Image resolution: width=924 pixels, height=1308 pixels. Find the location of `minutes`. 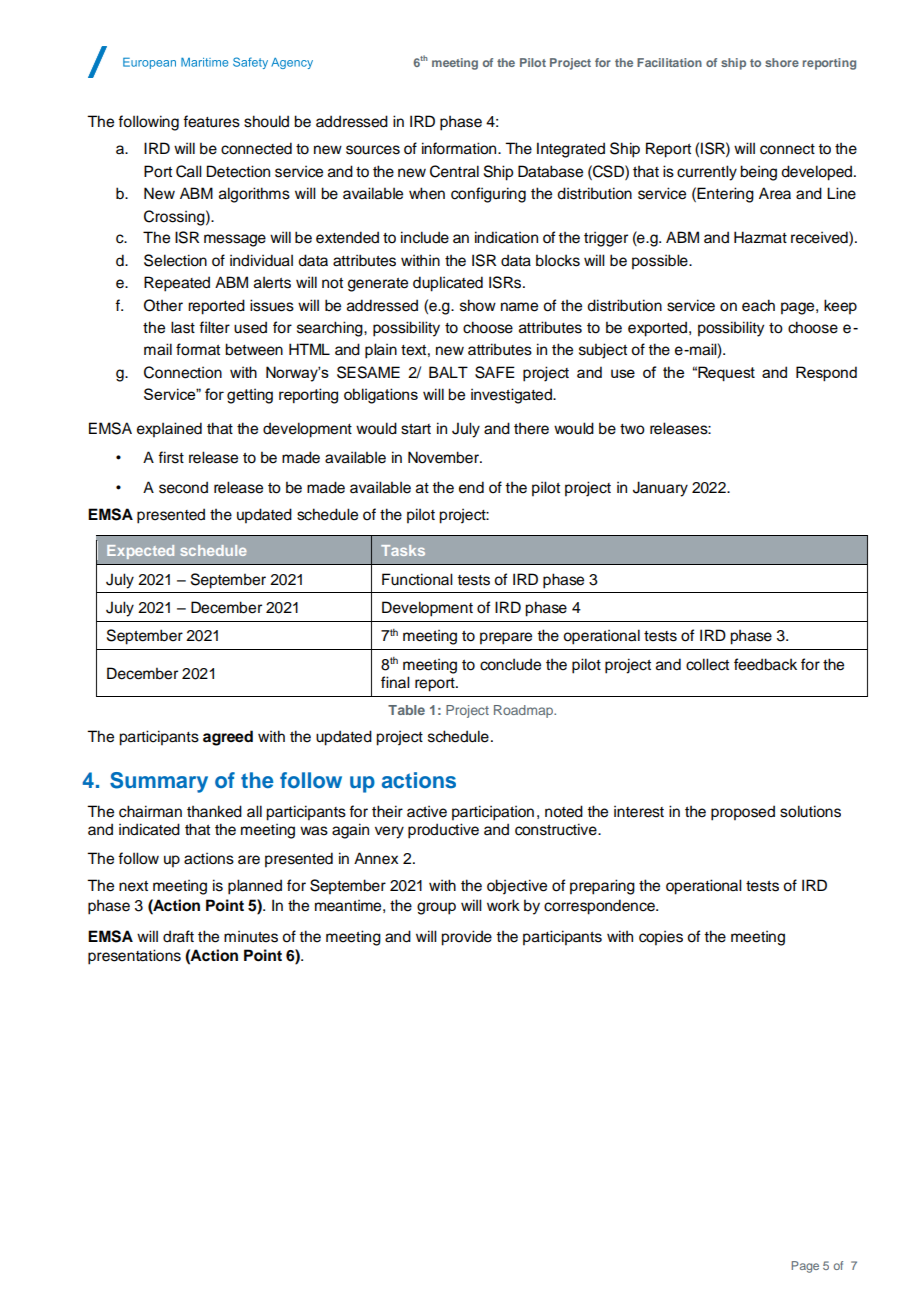

minutes is located at coordinates (251, 936).
